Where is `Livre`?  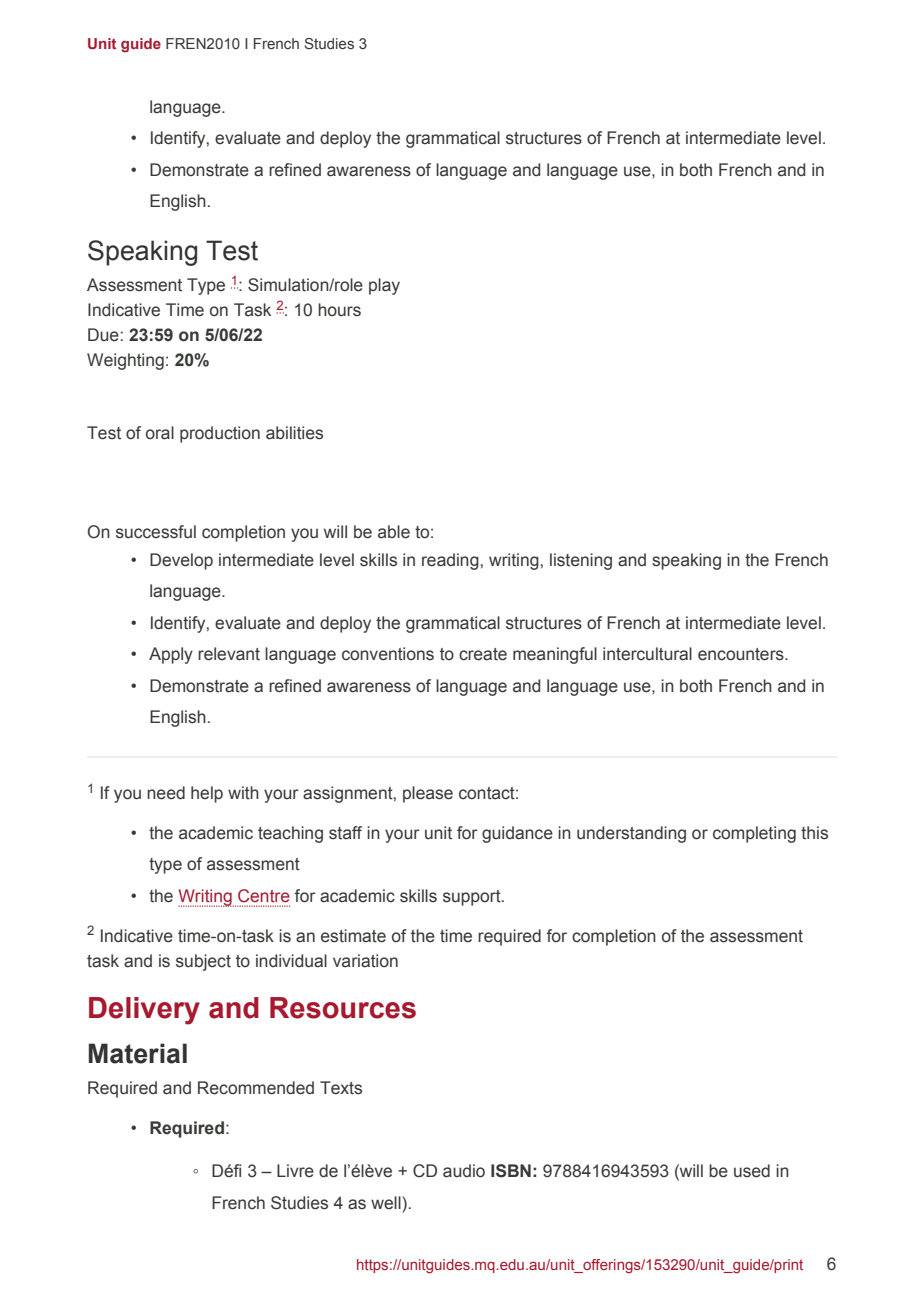 Livre is located at coordinates (295, 1171).
